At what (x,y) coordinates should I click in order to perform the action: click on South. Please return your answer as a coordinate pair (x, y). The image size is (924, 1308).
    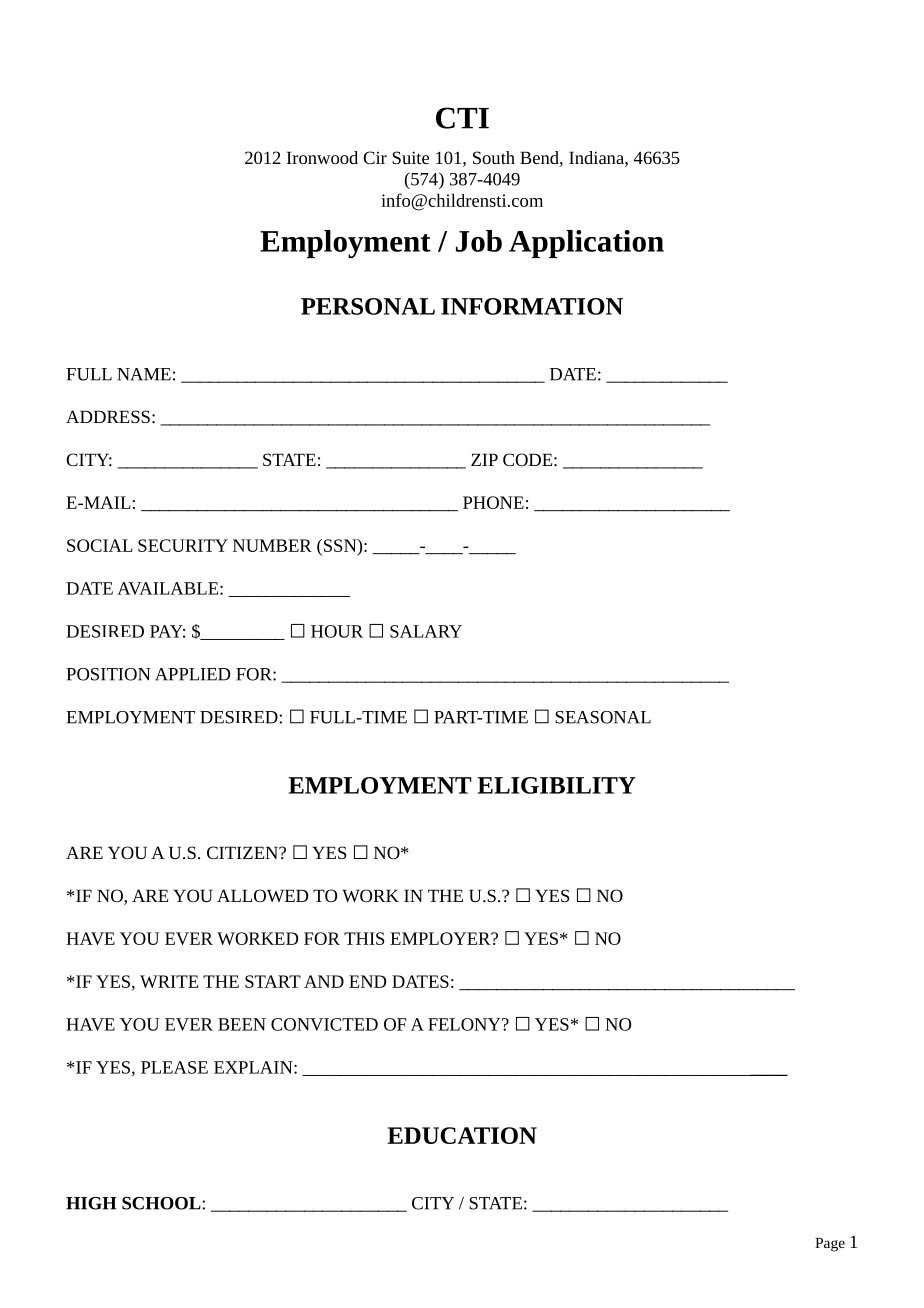
    Looking at the image, I should click on (494, 157).
